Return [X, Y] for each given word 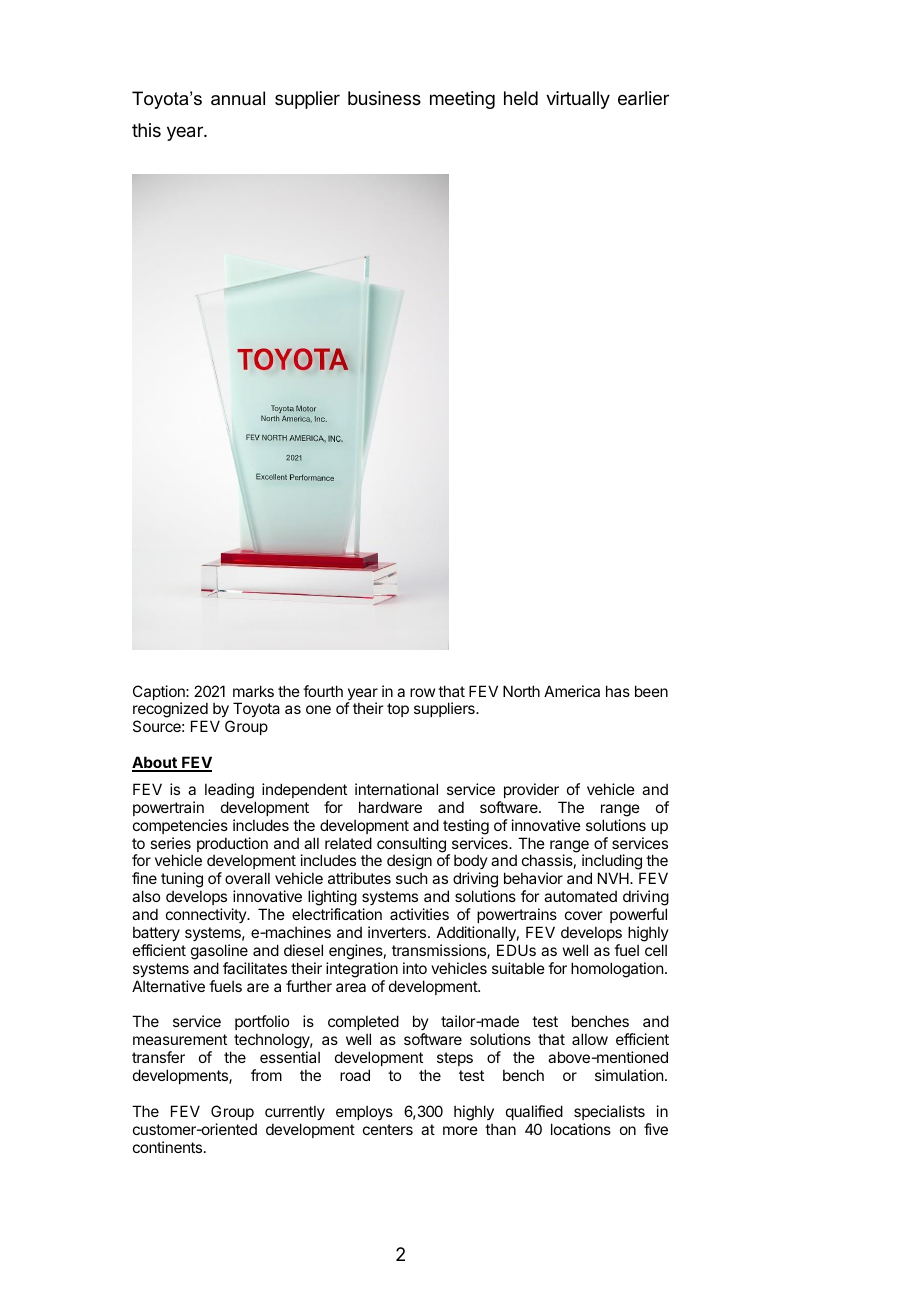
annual [238, 98]
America [572, 691]
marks [253, 691]
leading [229, 791]
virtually [578, 100]
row [422, 692]
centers [388, 1129]
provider [531, 790]
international [396, 789]
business [384, 98]
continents [169, 1147]
